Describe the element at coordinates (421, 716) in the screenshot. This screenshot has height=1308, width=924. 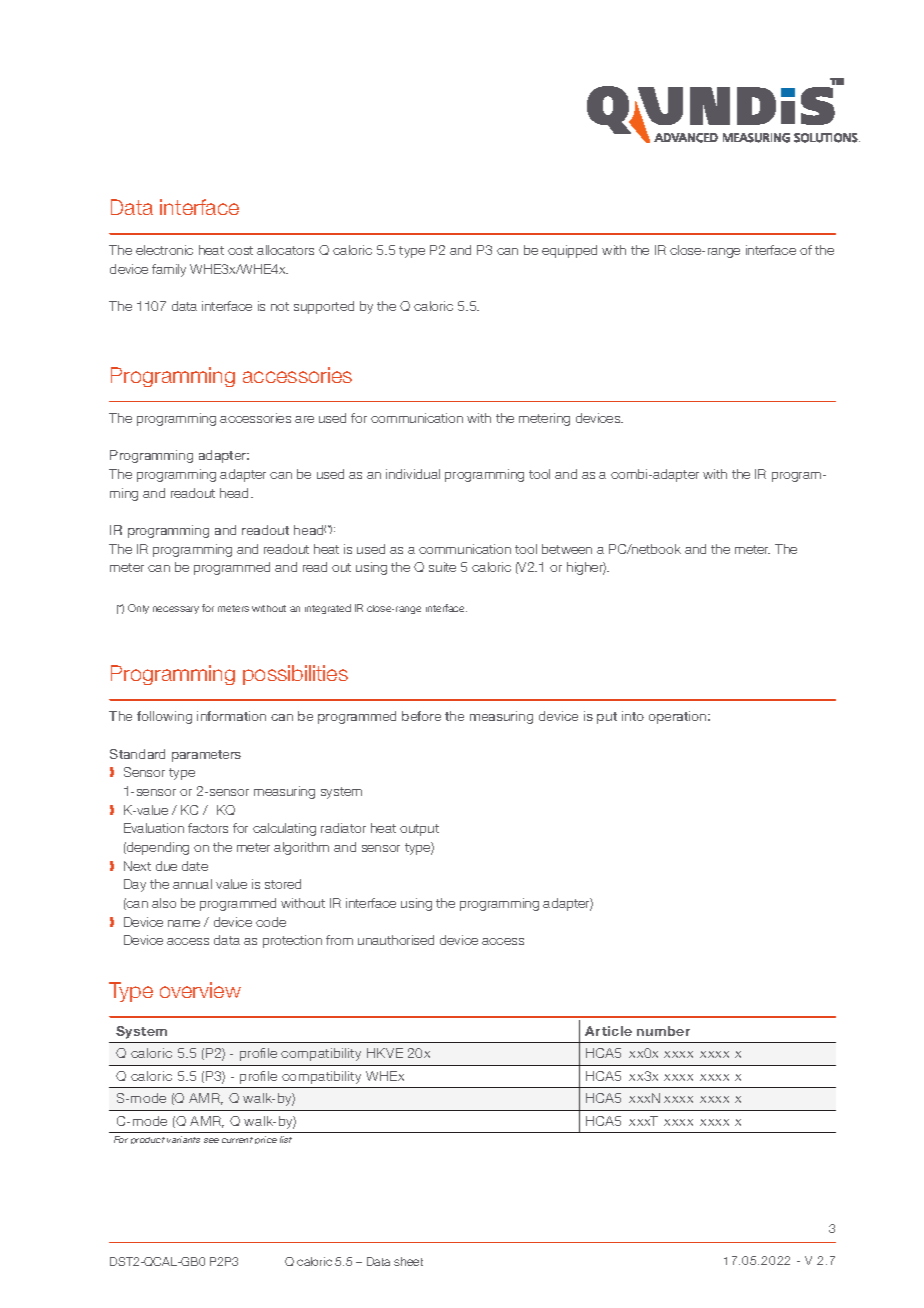
I see `before` at that location.
